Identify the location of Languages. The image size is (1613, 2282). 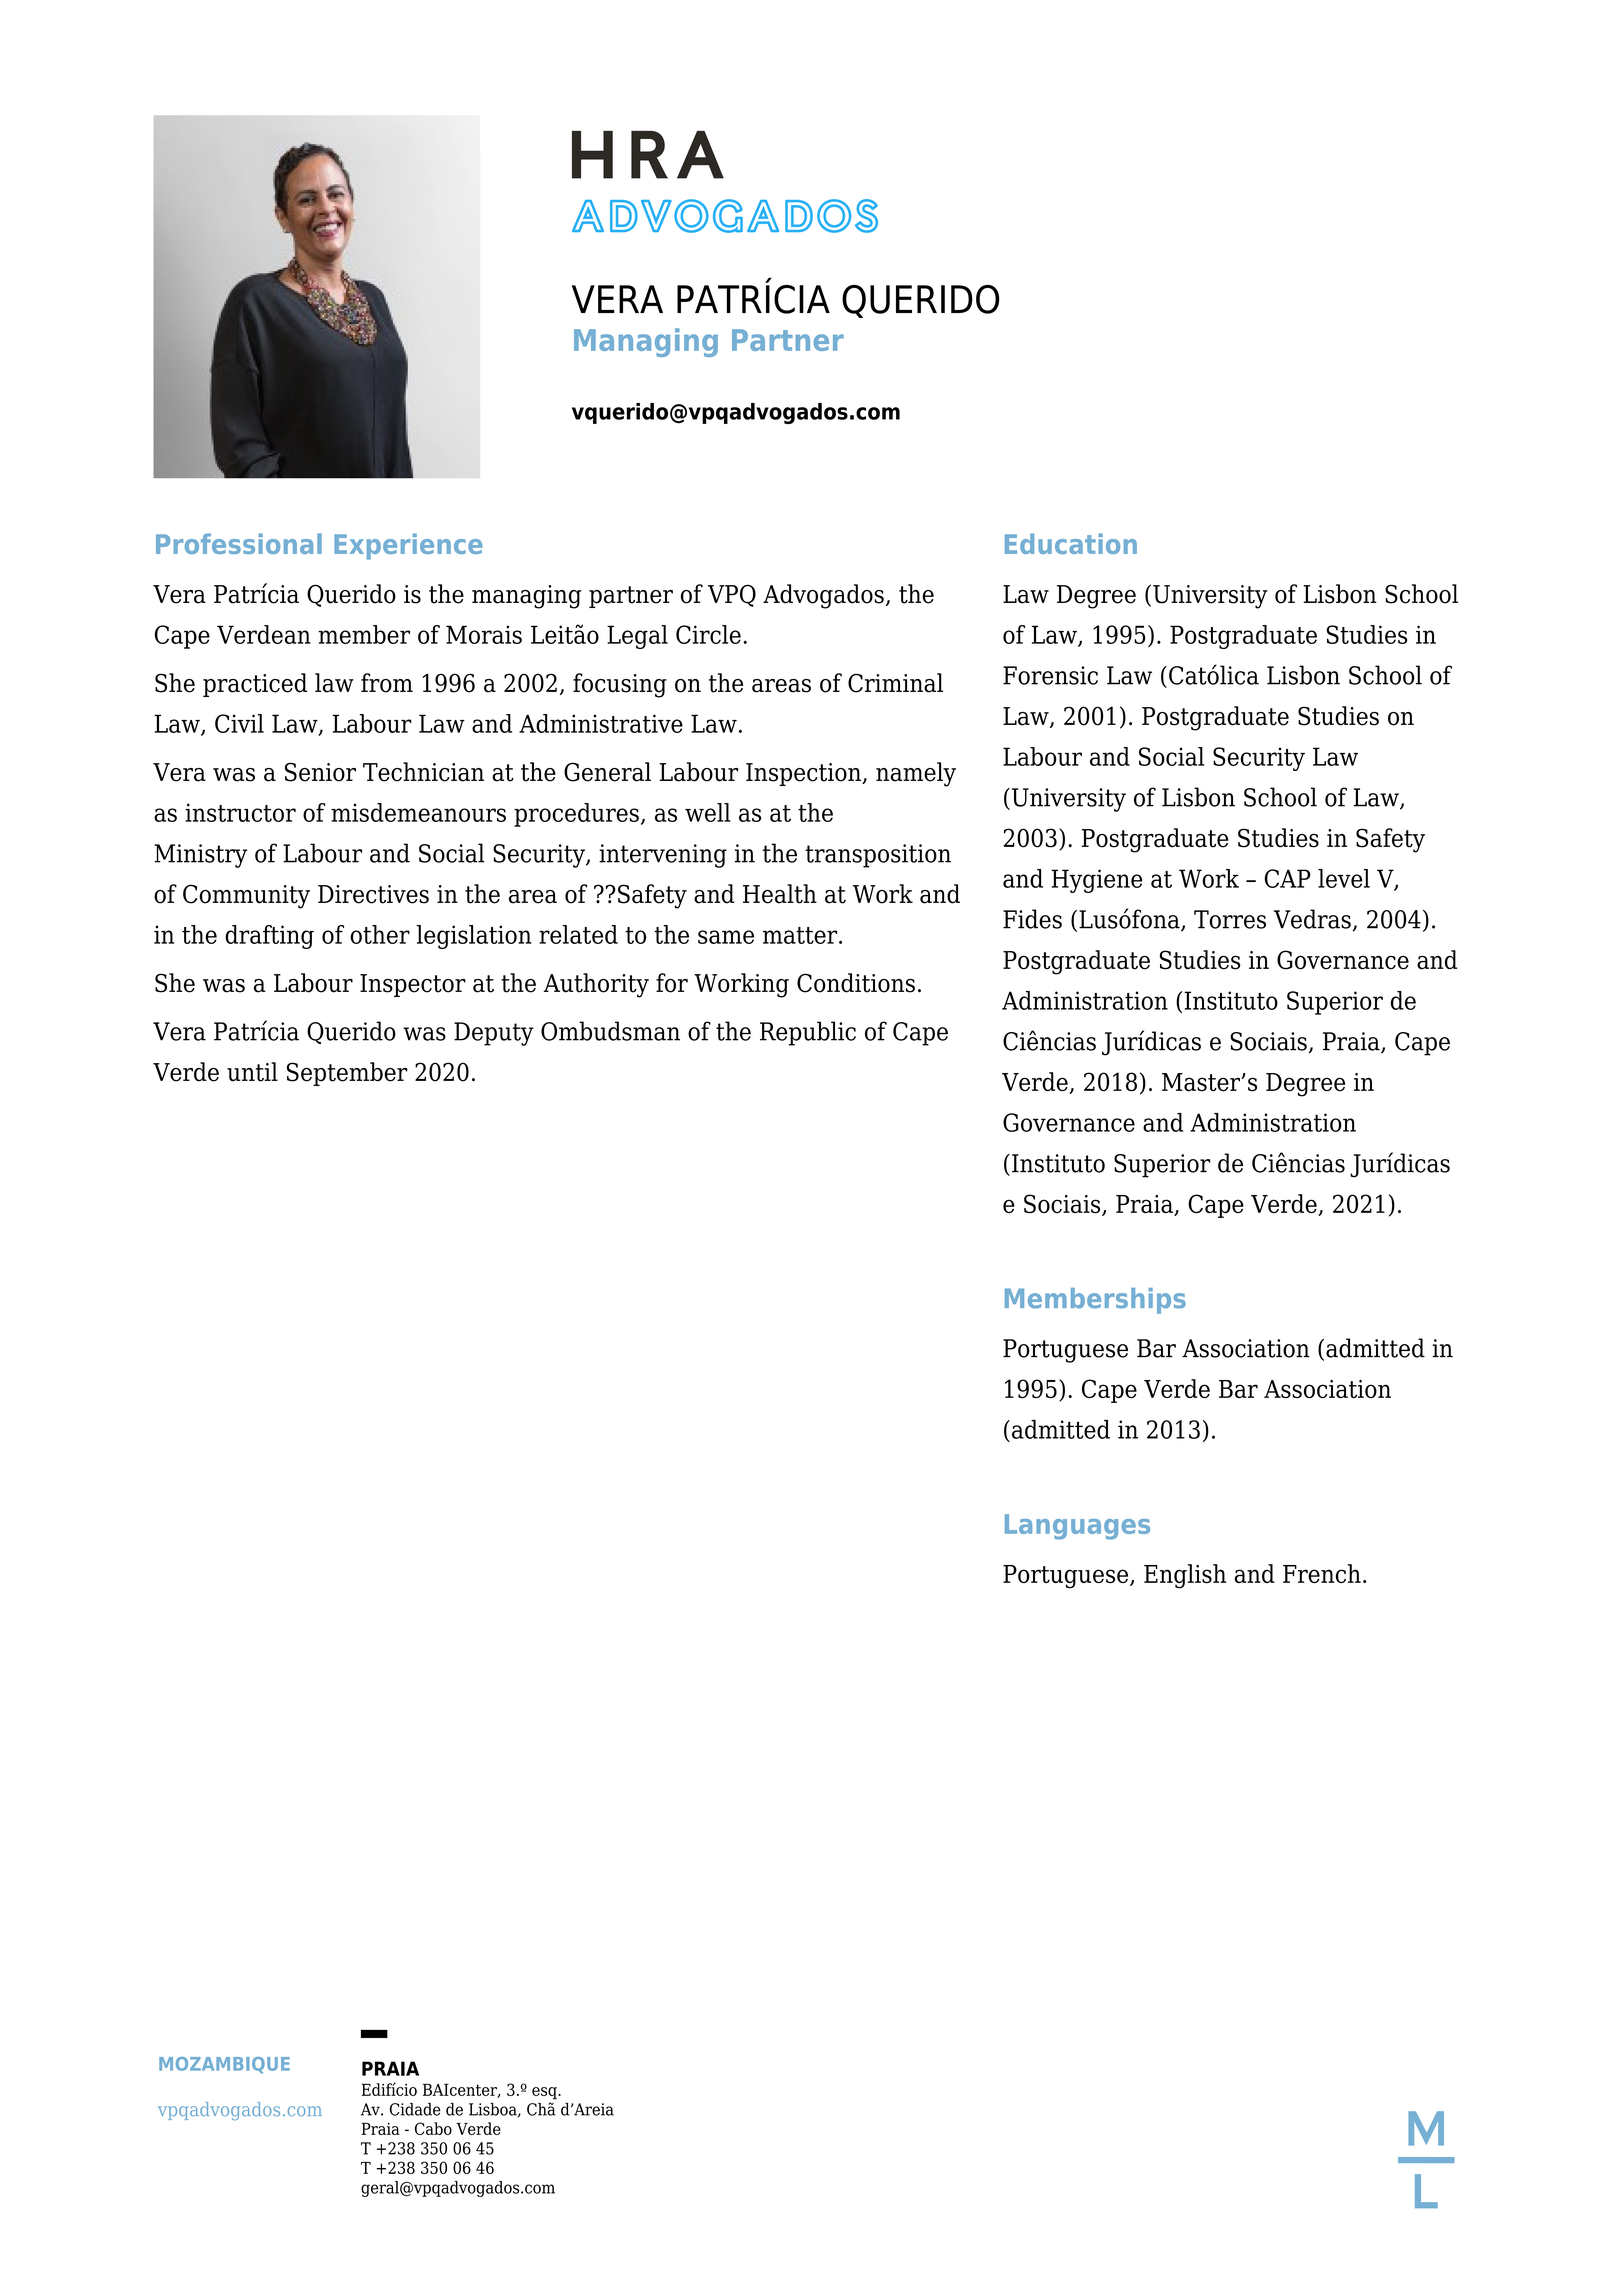
(1077, 1527).
